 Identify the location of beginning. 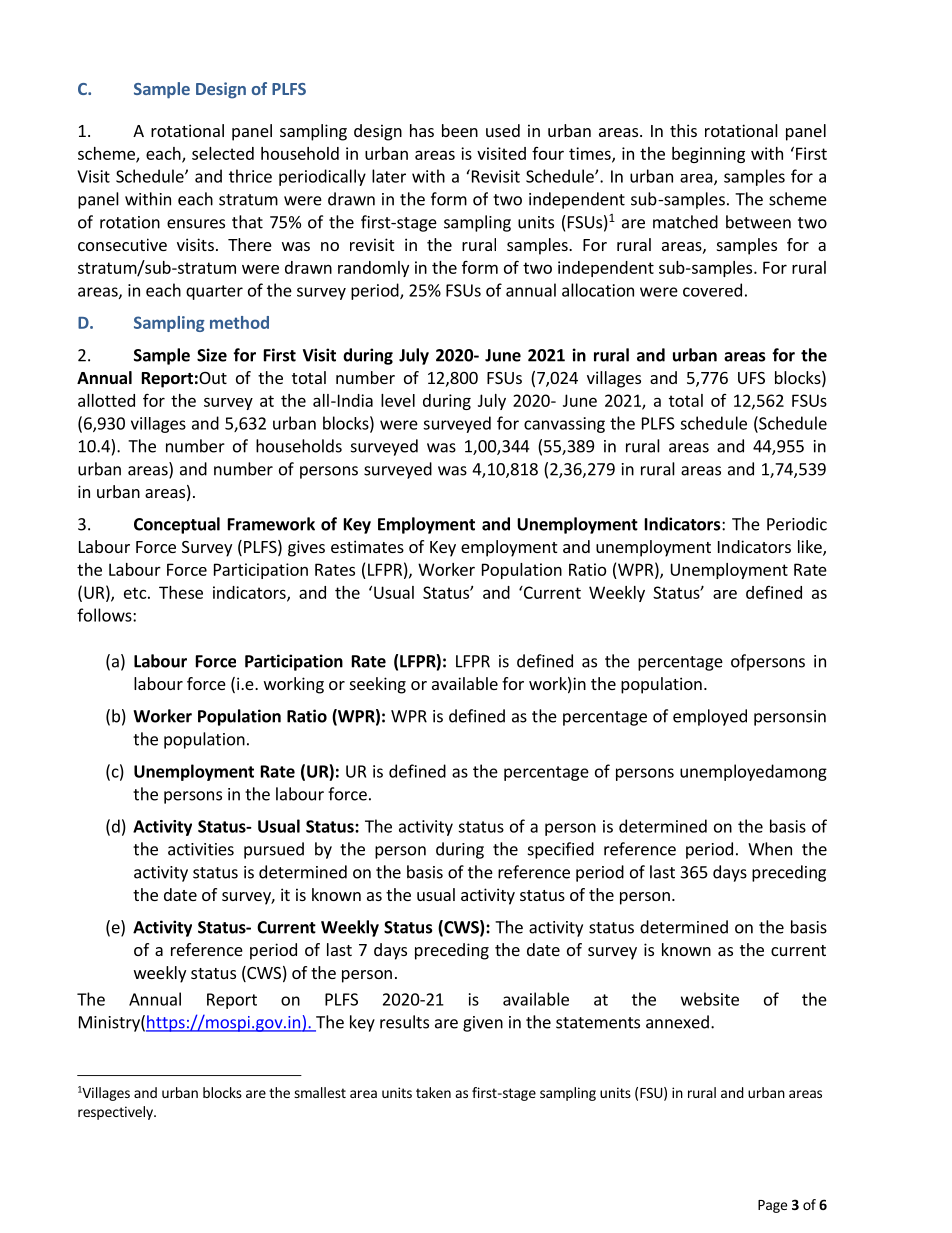
(708, 155).
